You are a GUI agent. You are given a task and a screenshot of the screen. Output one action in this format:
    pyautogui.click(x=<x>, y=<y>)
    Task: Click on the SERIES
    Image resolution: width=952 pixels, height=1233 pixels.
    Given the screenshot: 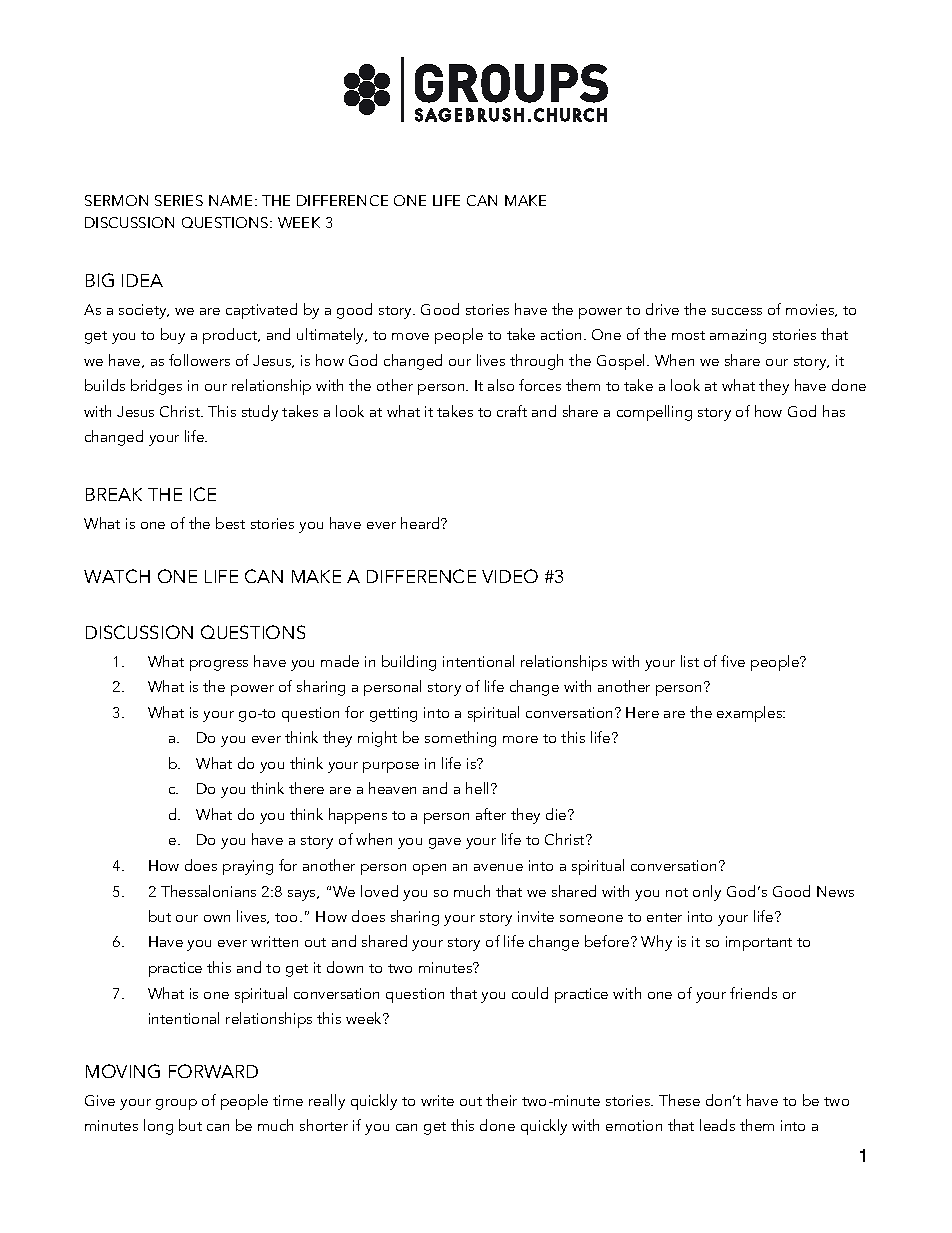 What is the action you would take?
    pyautogui.click(x=179, y=200)
